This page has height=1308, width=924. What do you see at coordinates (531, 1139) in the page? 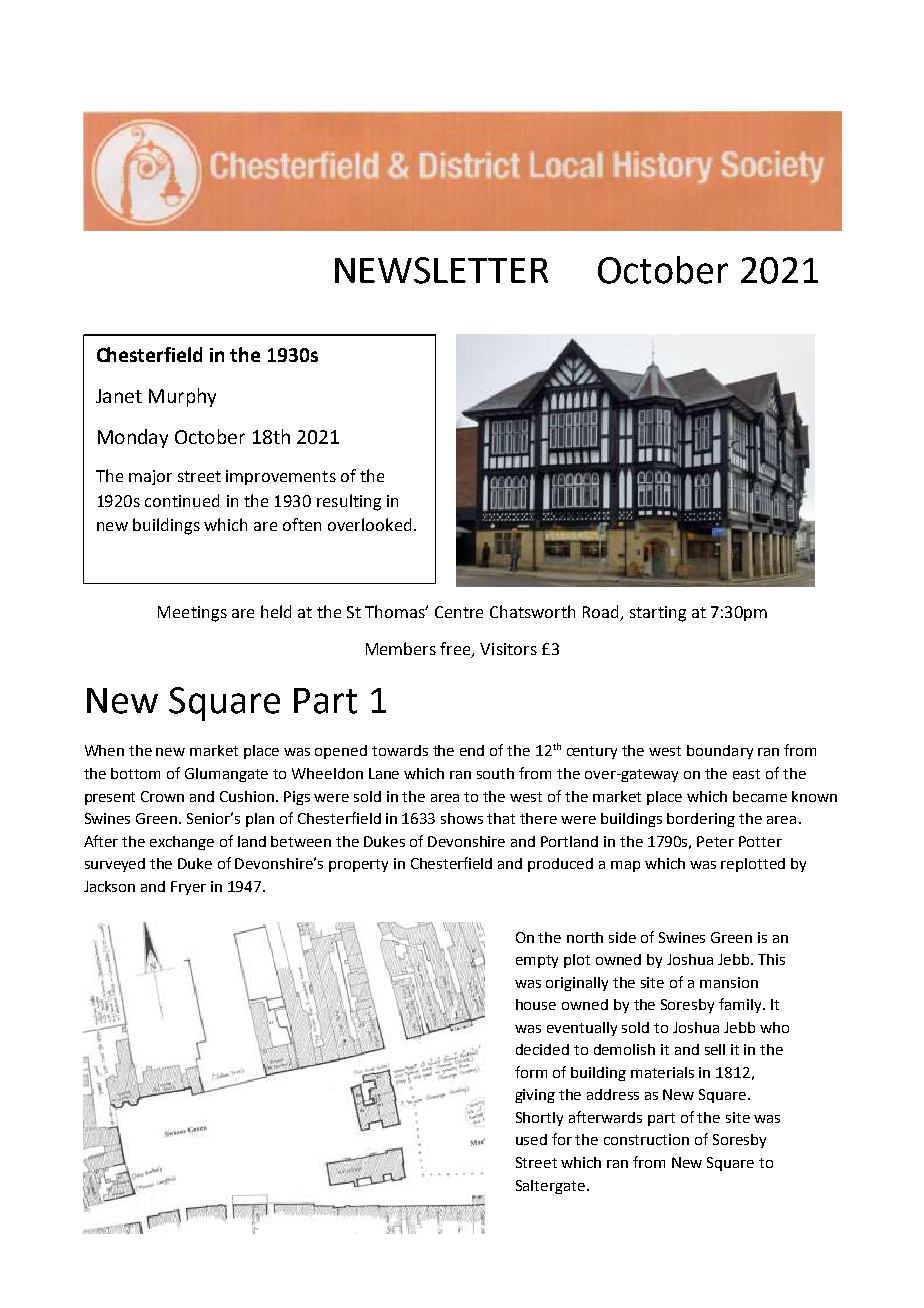
I see `used` at bounding box center [531, 1139].
